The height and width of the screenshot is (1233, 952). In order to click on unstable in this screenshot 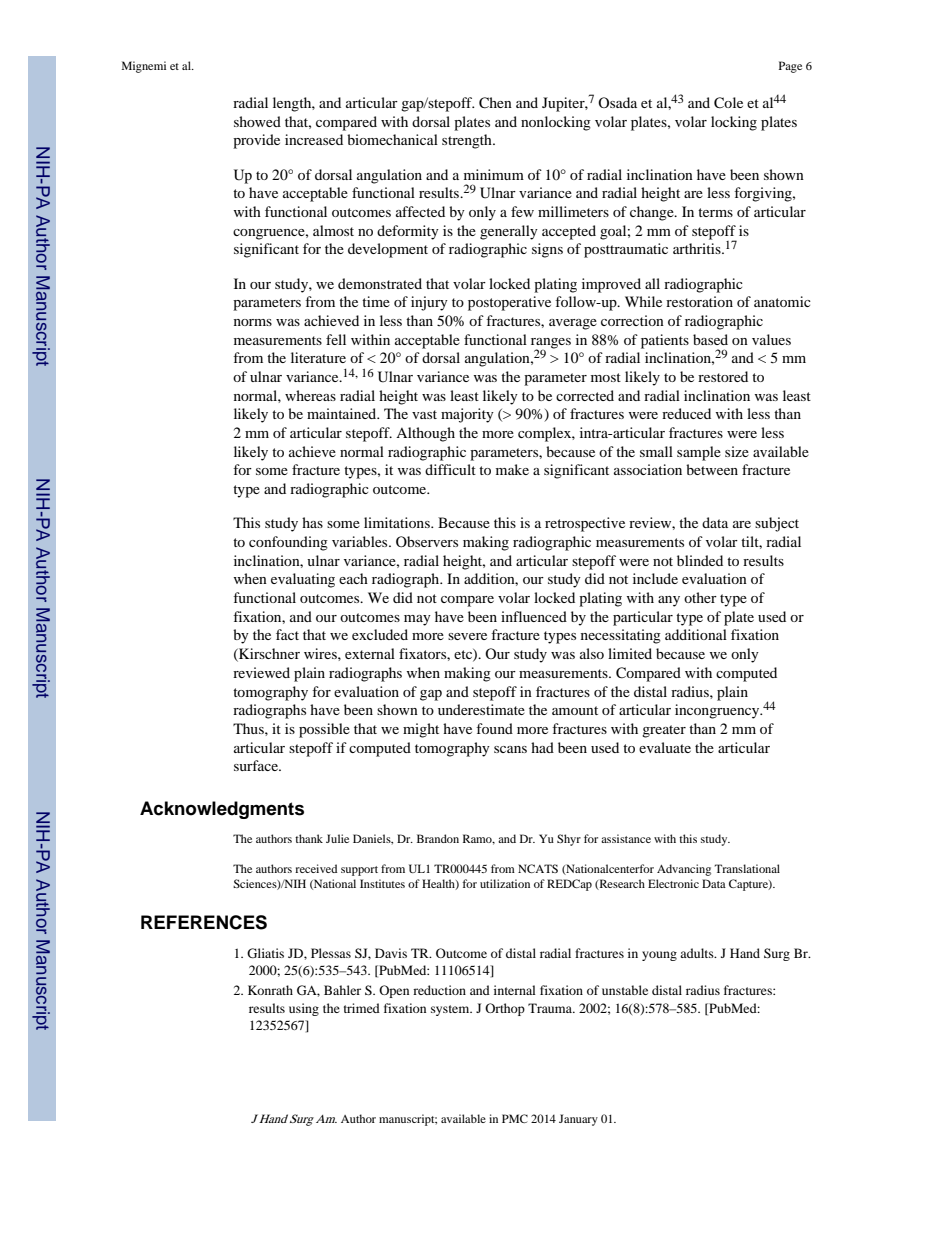, I will do `click(625, 990)`.
